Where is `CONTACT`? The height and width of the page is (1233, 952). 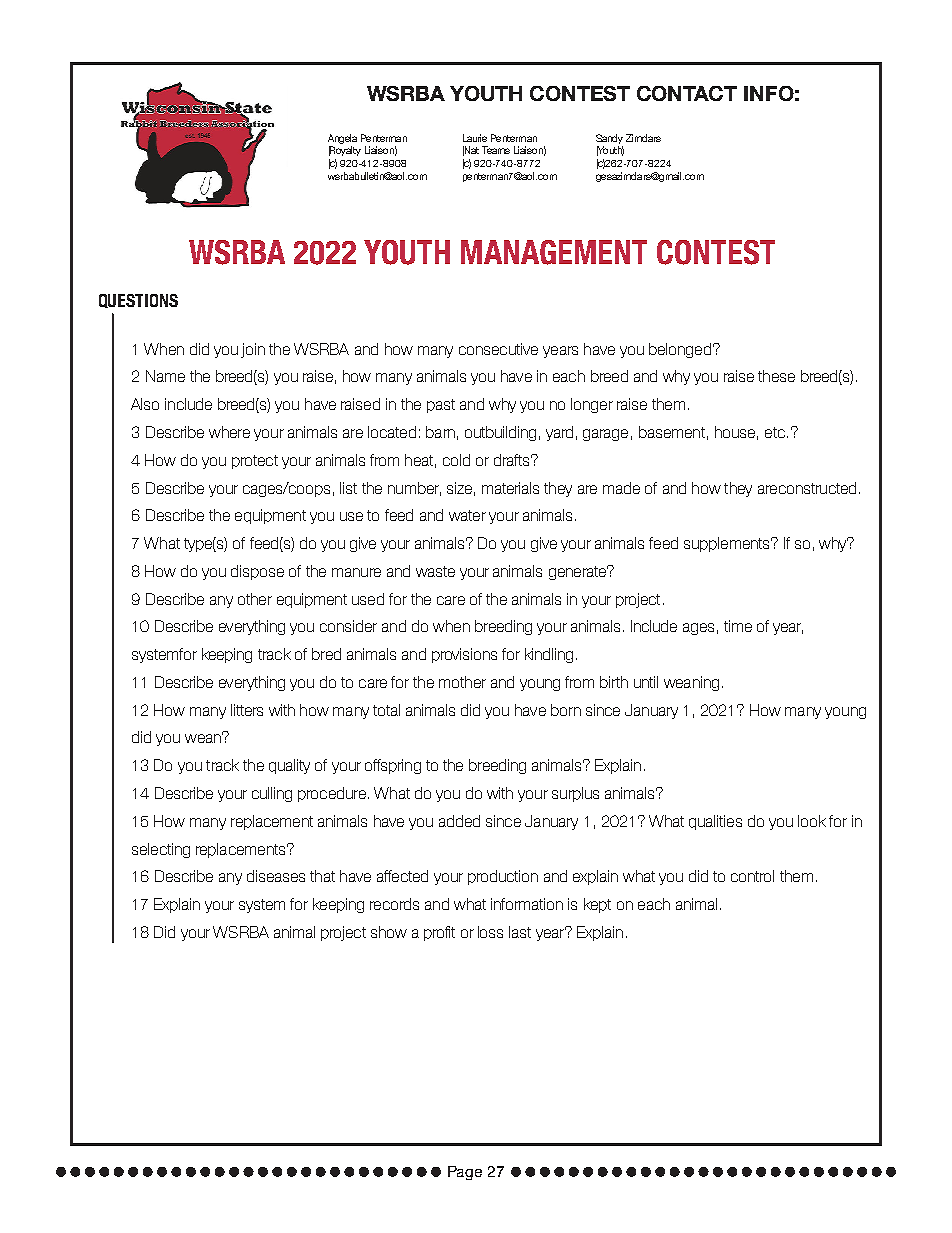
CONTACT is located at coordinates (687, 93).
